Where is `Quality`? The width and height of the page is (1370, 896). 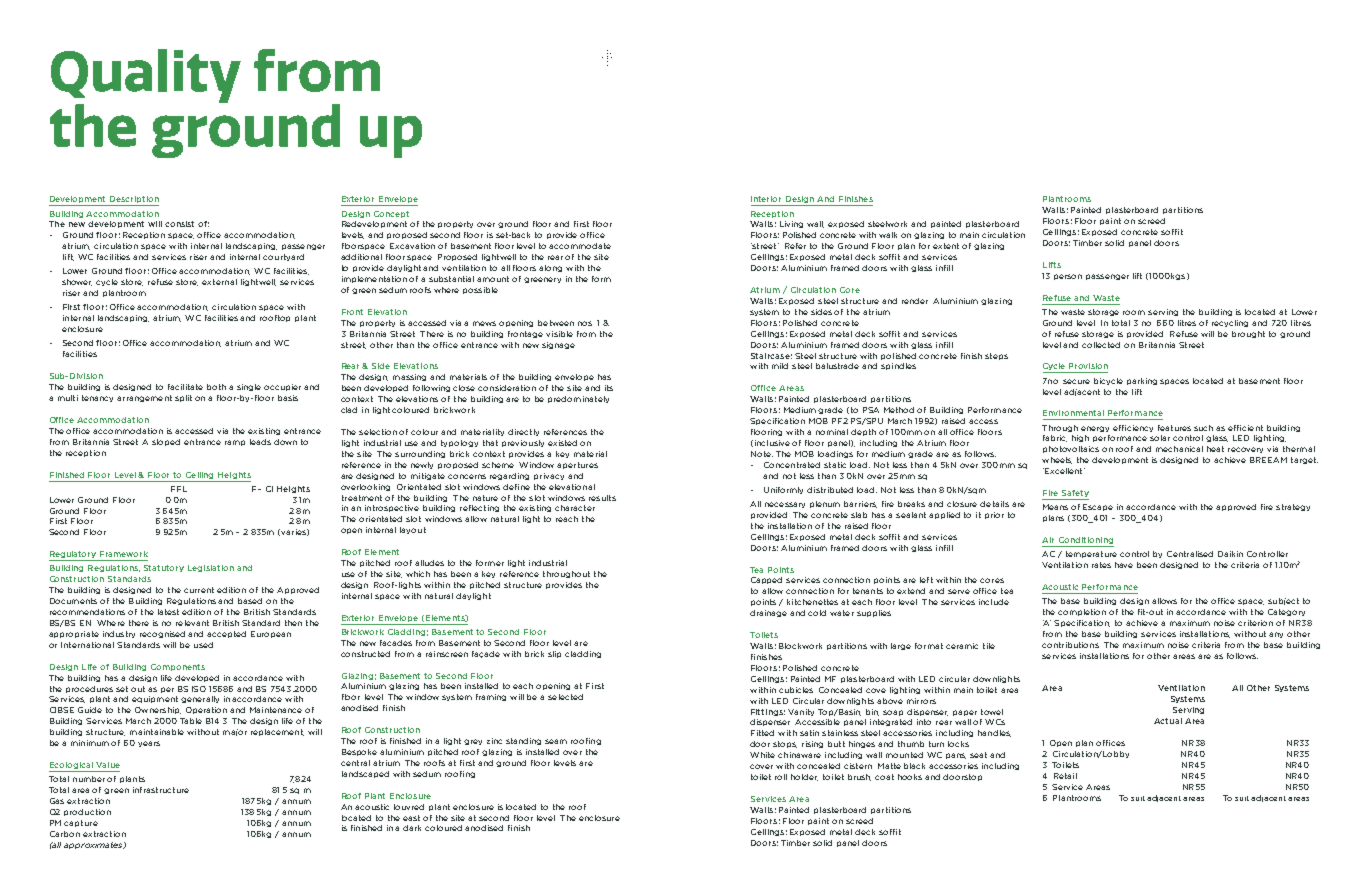
Quality is located at coordinates (146, 77).
